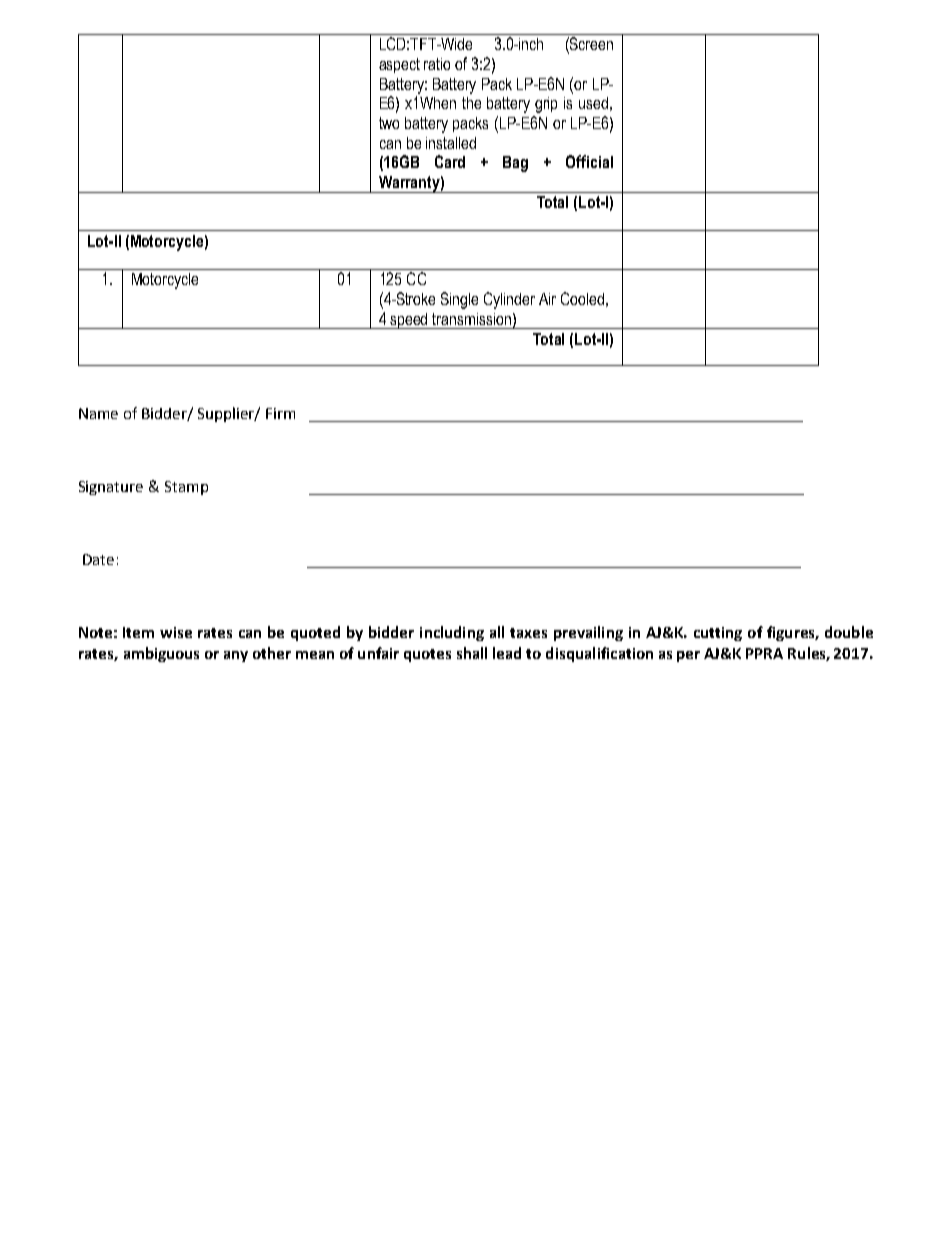 Image resolution: width=952 pixels, height=1233 pixels. Describe the element at coordinates (410, 321) in the page. I see `speed` at that location.
